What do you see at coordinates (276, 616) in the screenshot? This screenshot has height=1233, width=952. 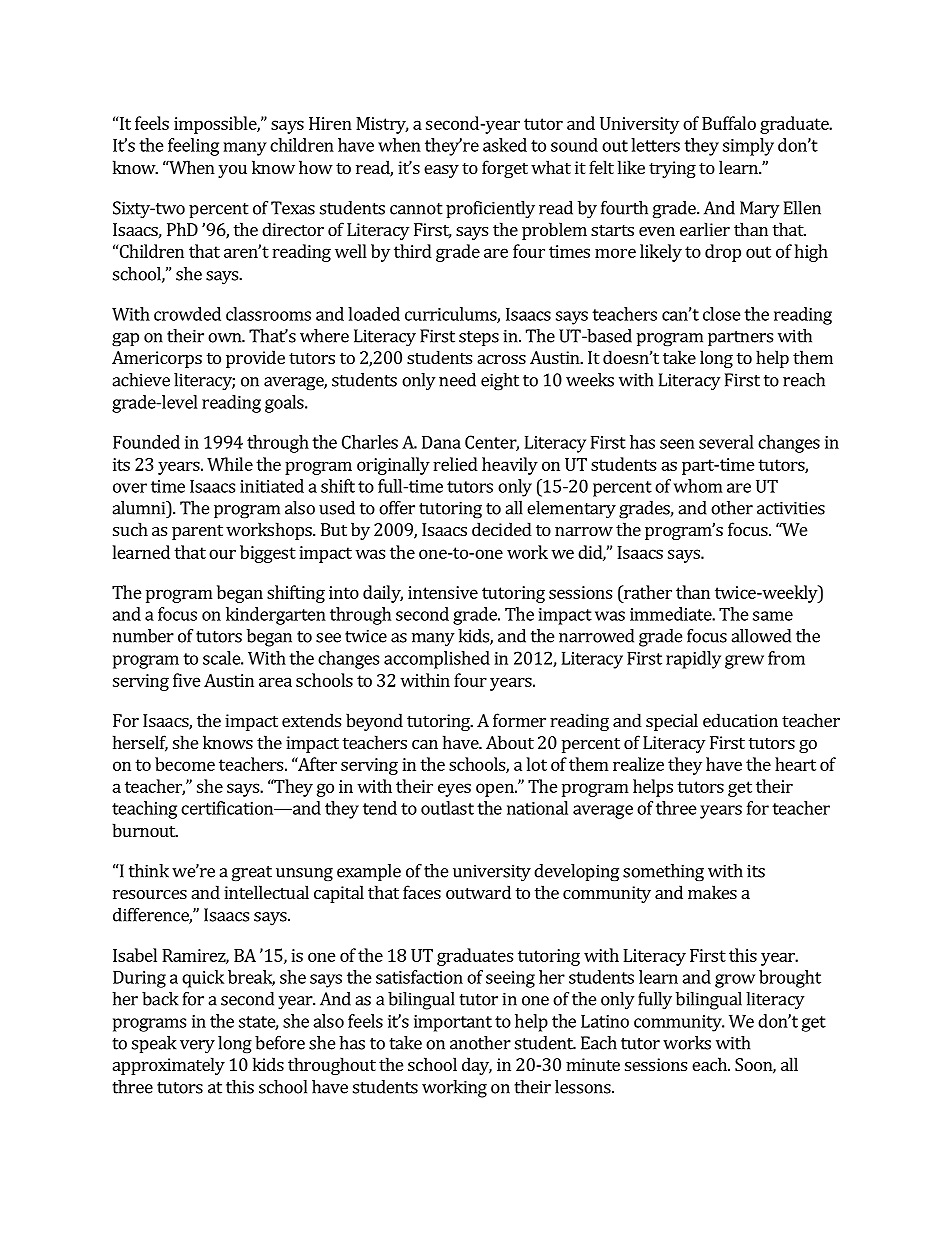 I see `kindergarten` at bounding box center [276, 616].
